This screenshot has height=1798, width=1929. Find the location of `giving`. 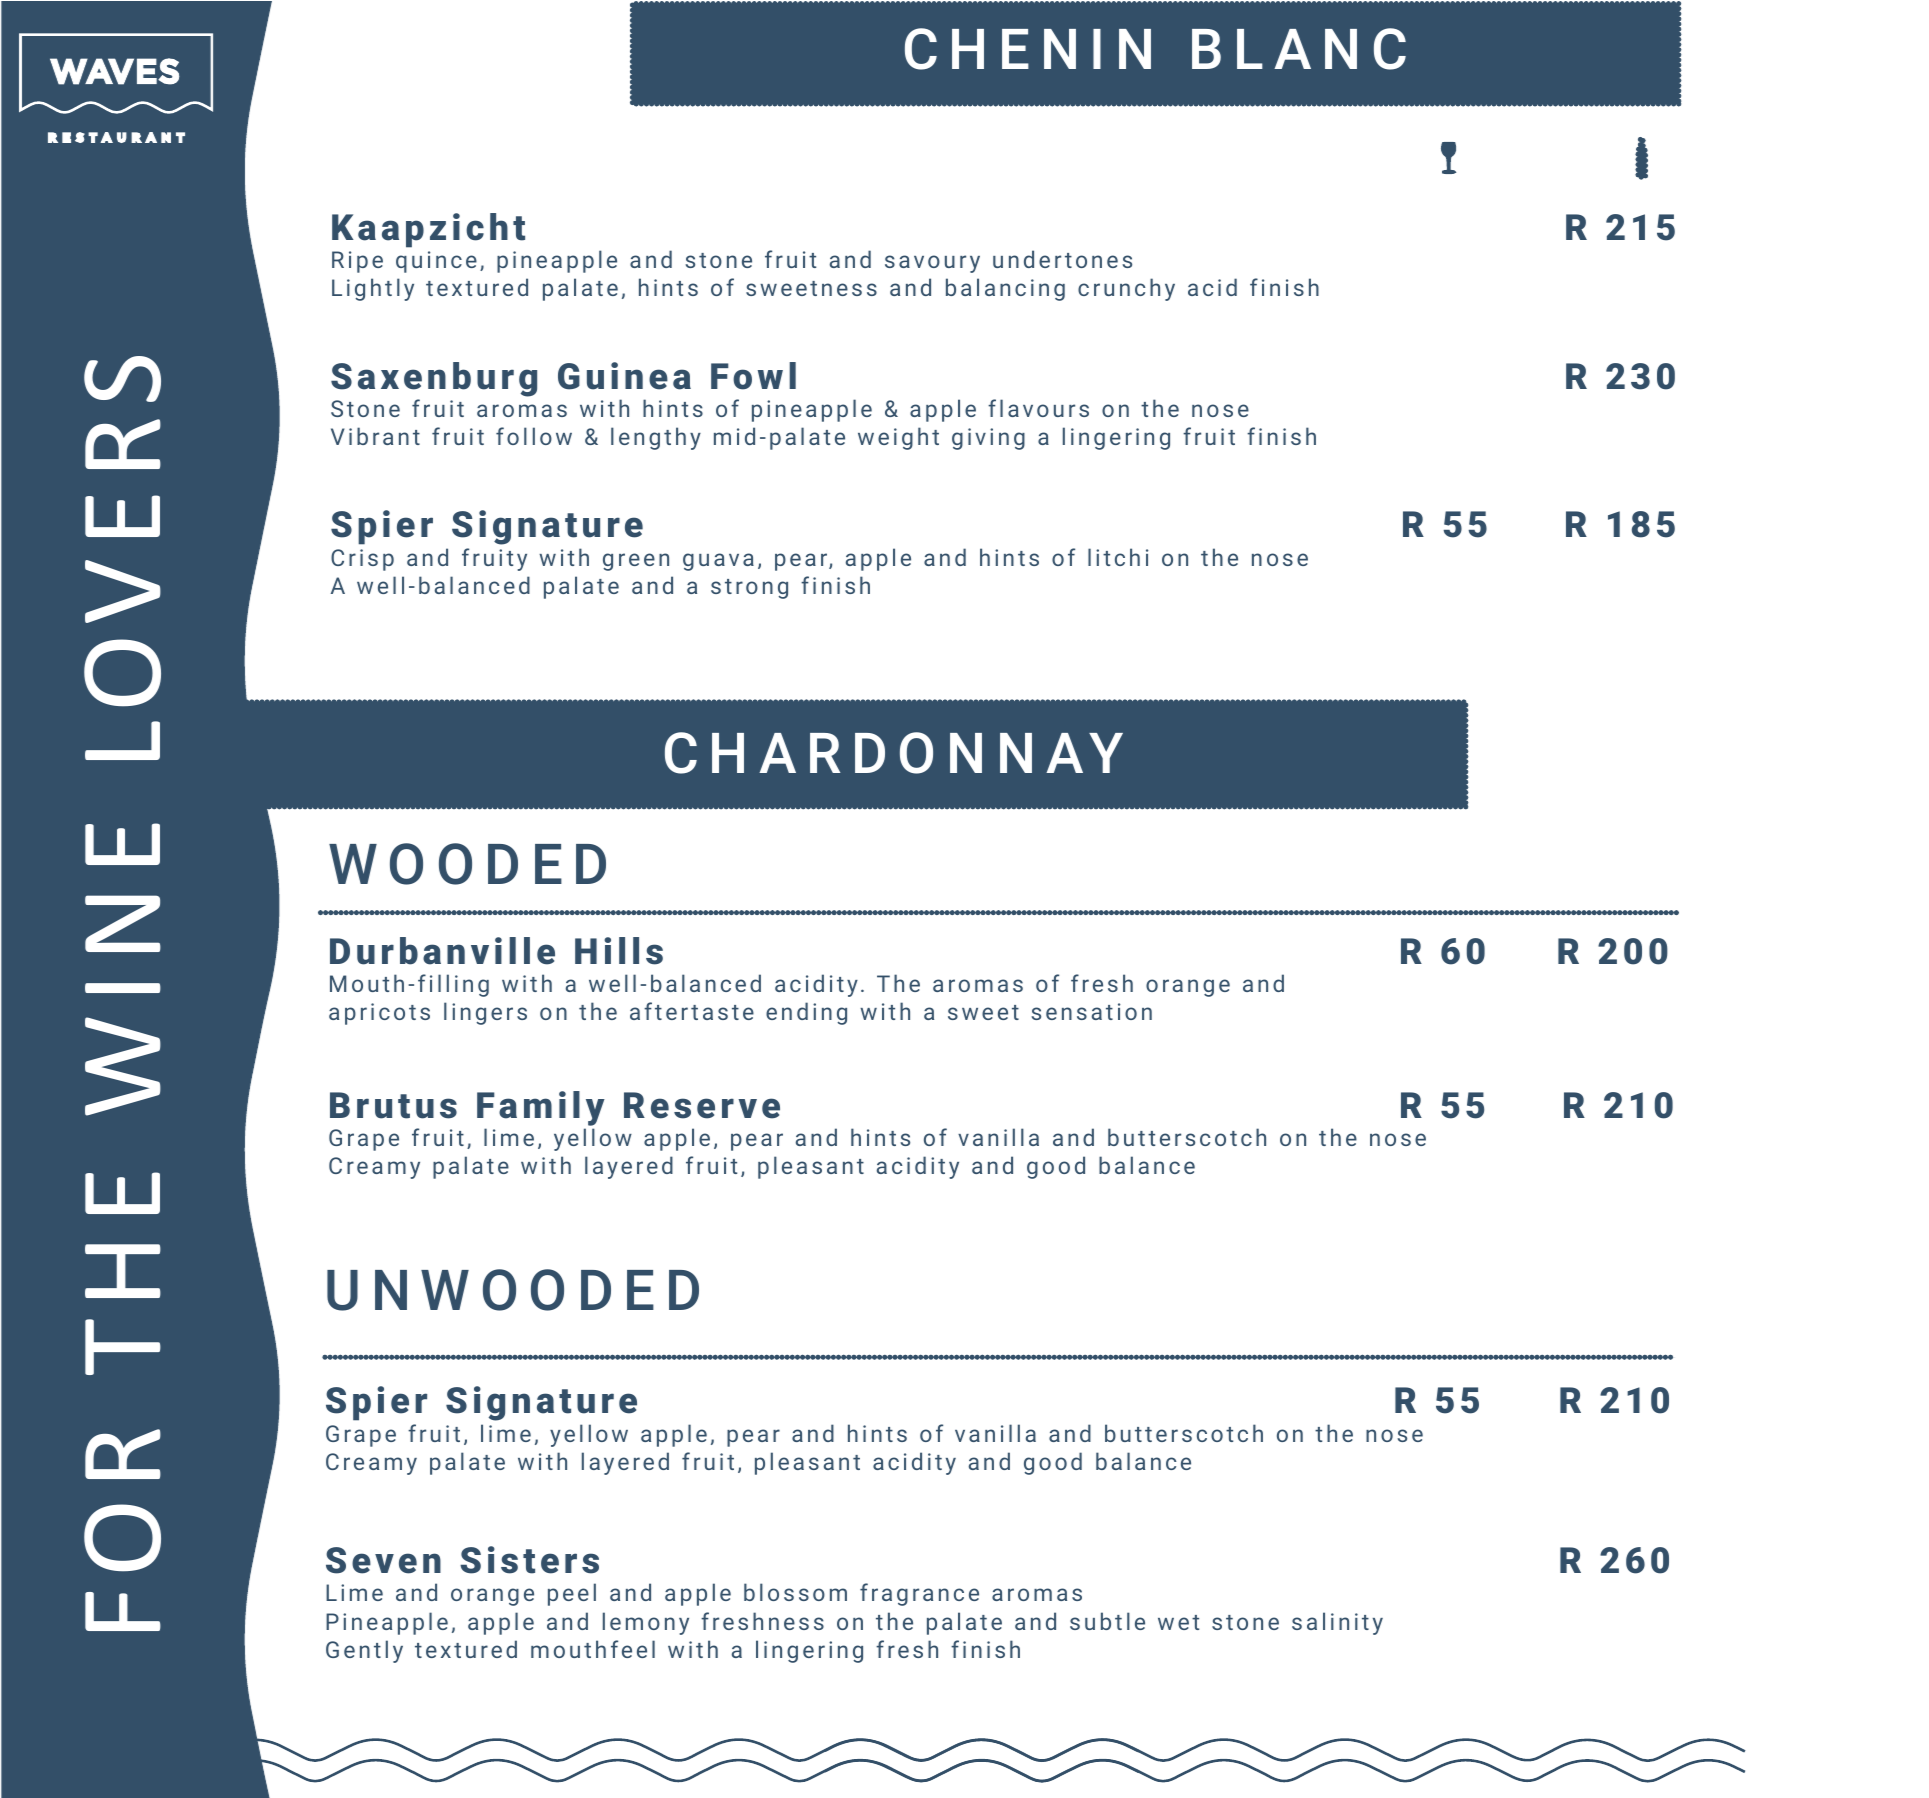

giving is located at coordinates (988, 439).
